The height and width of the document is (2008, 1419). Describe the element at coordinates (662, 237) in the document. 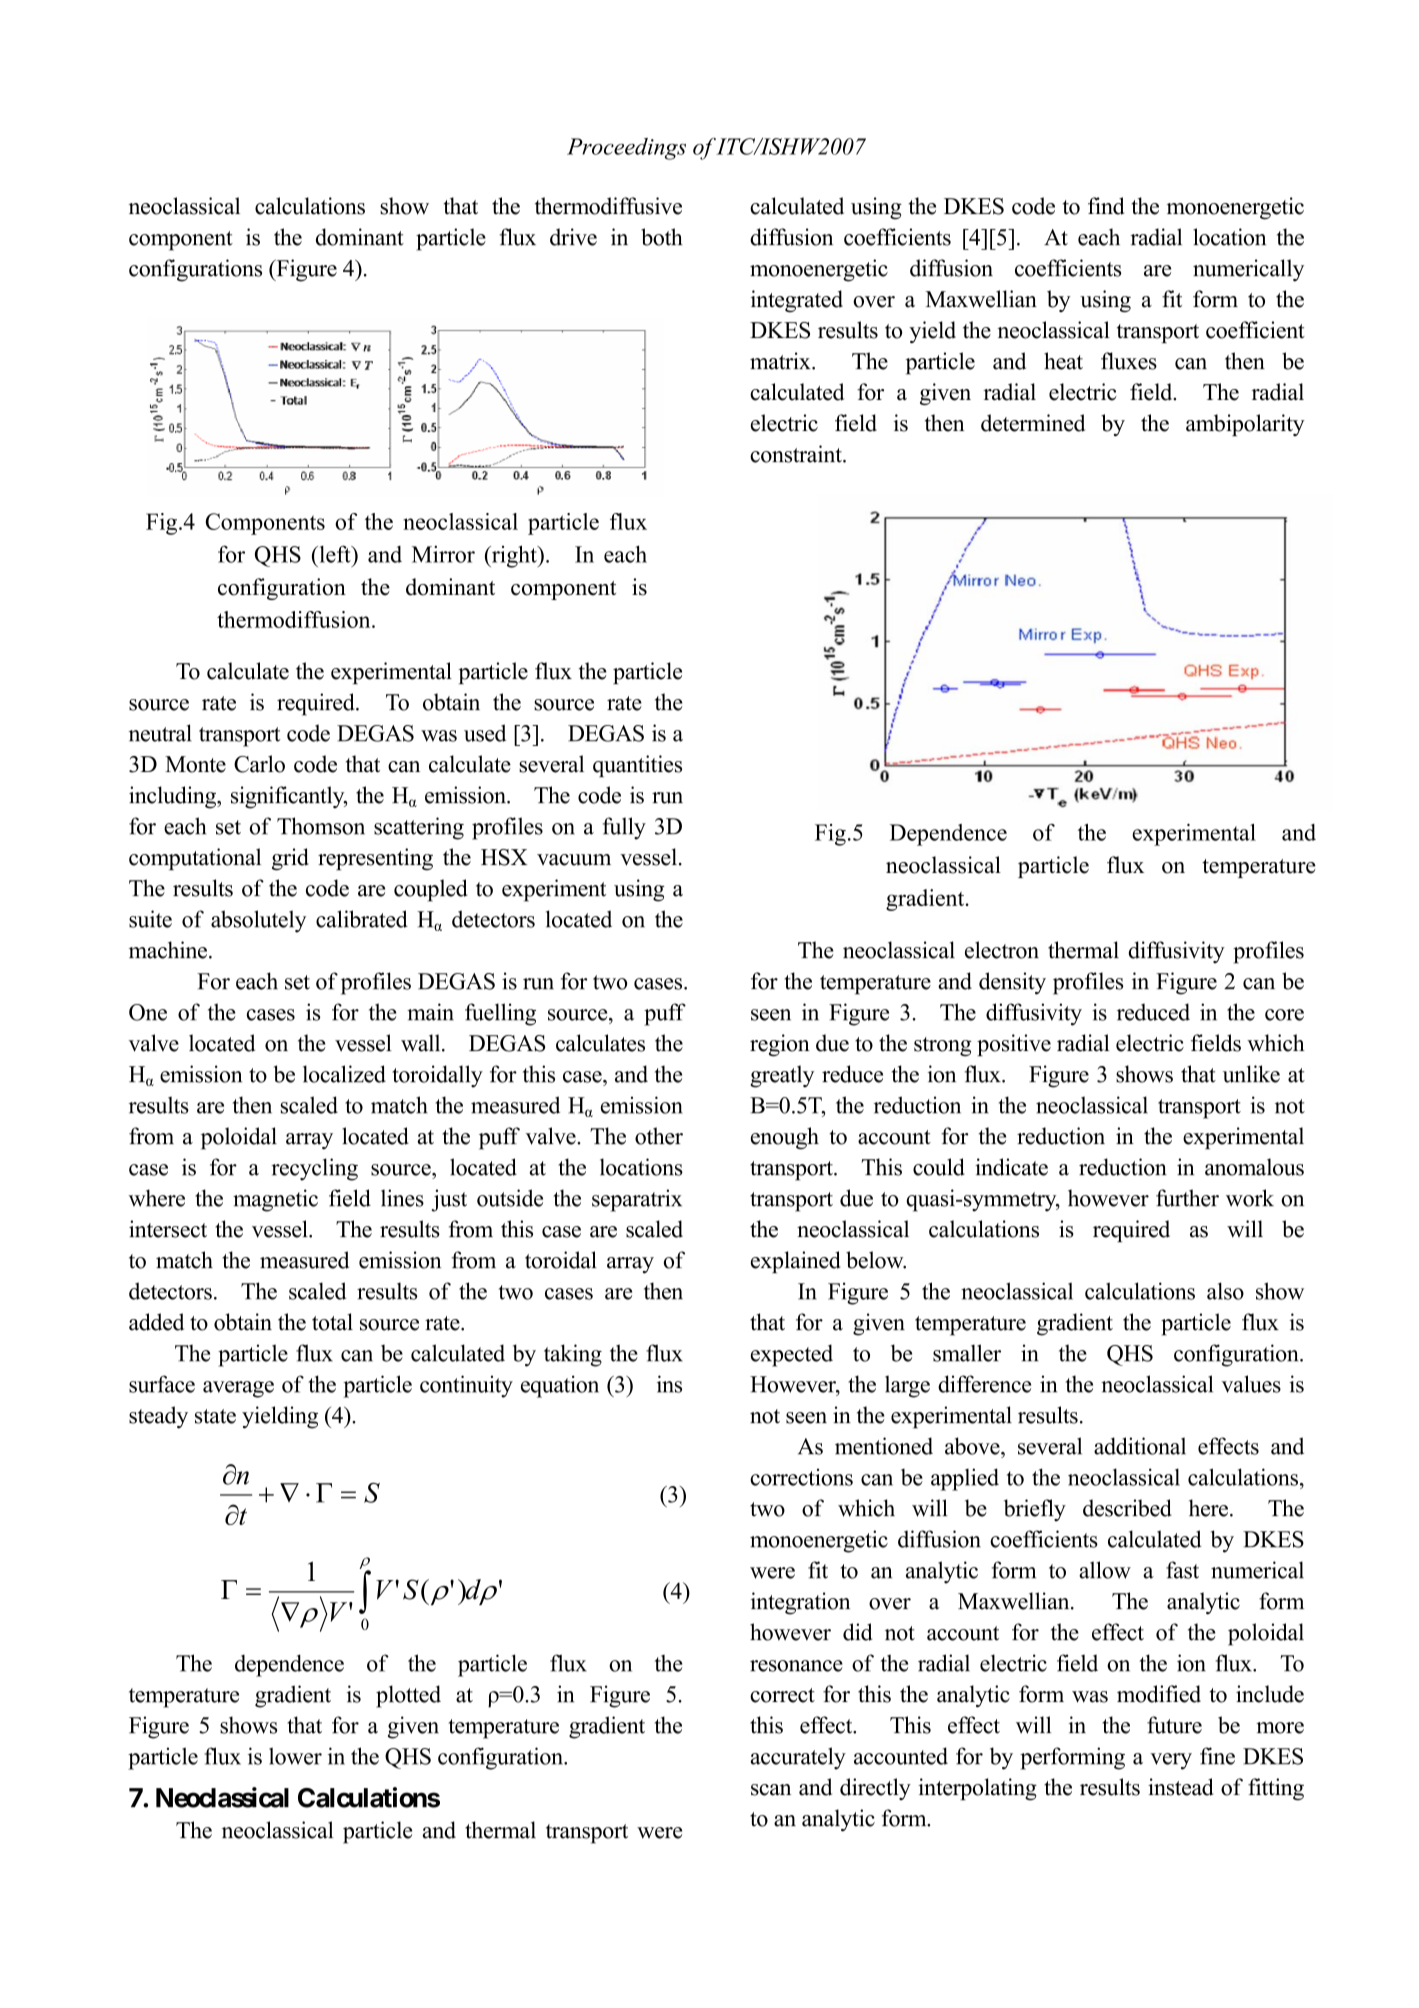

I see `both` at that location.
